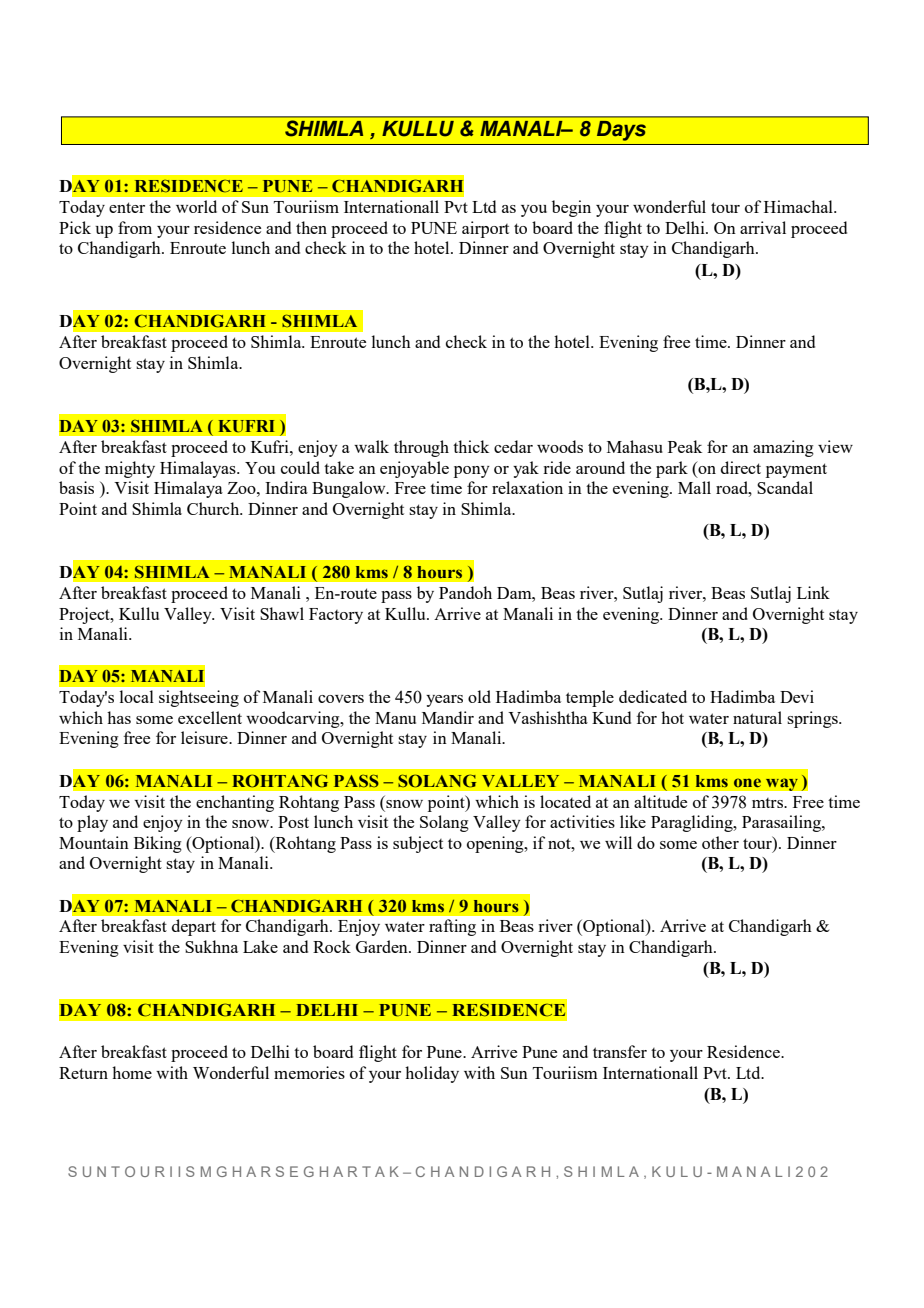 The image size is (924, 1308). What do you see at coordinates (485, 229) in the page?
I see `airport` at bounding box center [485, 229].
